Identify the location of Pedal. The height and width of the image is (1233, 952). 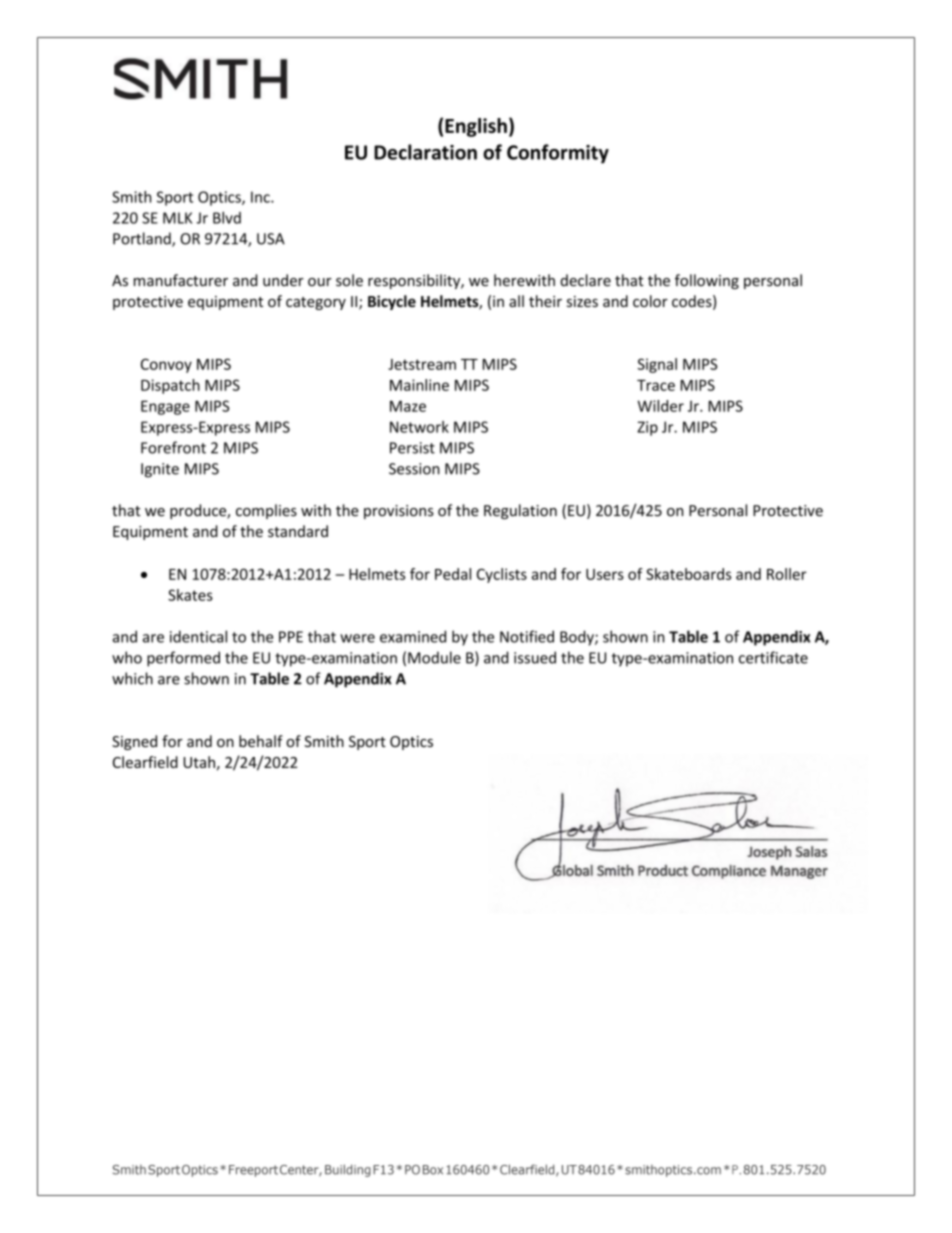
(453, 574).
